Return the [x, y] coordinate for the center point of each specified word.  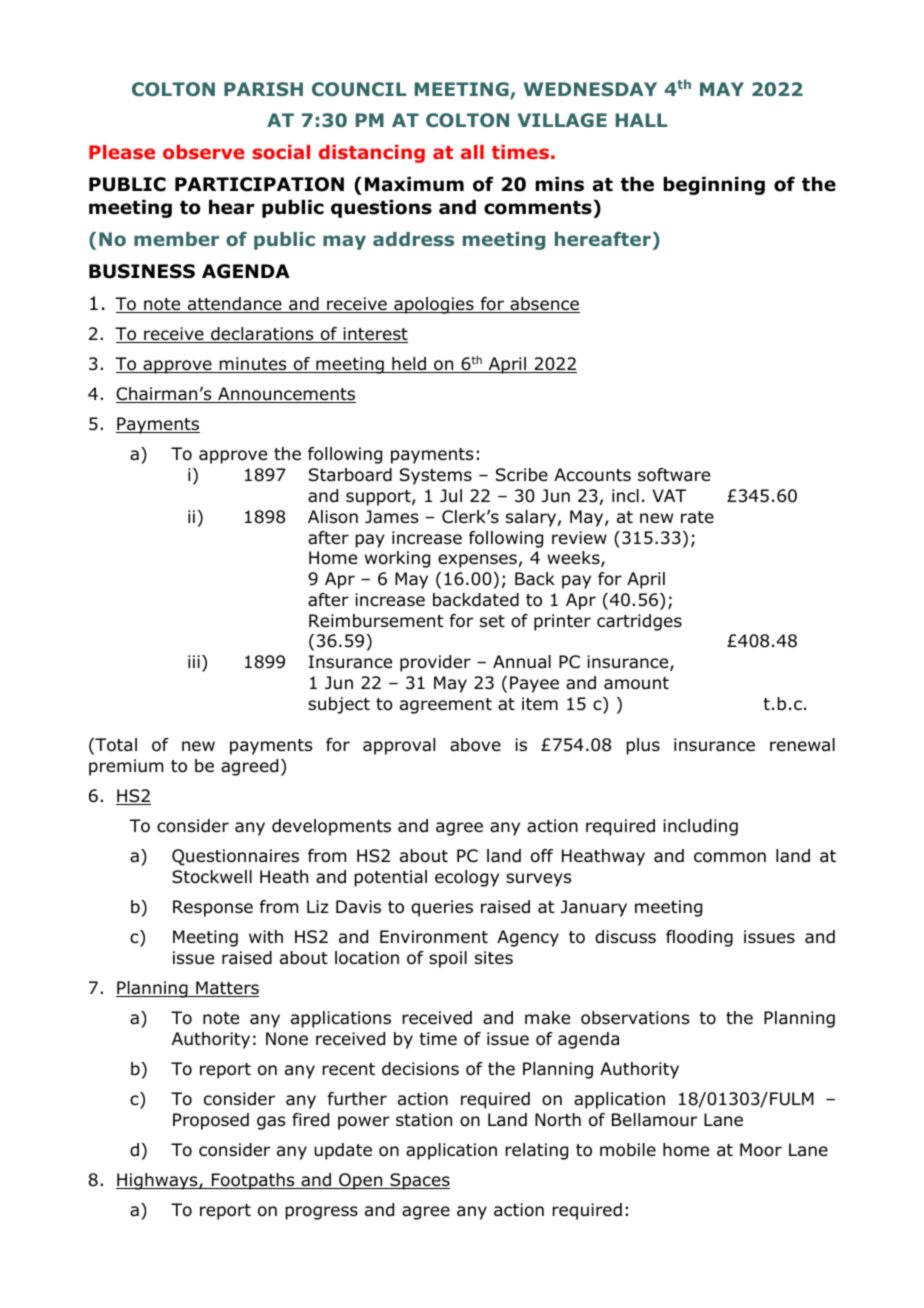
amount [636, 683]
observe [204, 152]
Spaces [419, 1181]
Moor [761, 1150]
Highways [158, 1181]
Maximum [414, 184]
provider [435, 663]
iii [194, 661]
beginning [714, 186]
